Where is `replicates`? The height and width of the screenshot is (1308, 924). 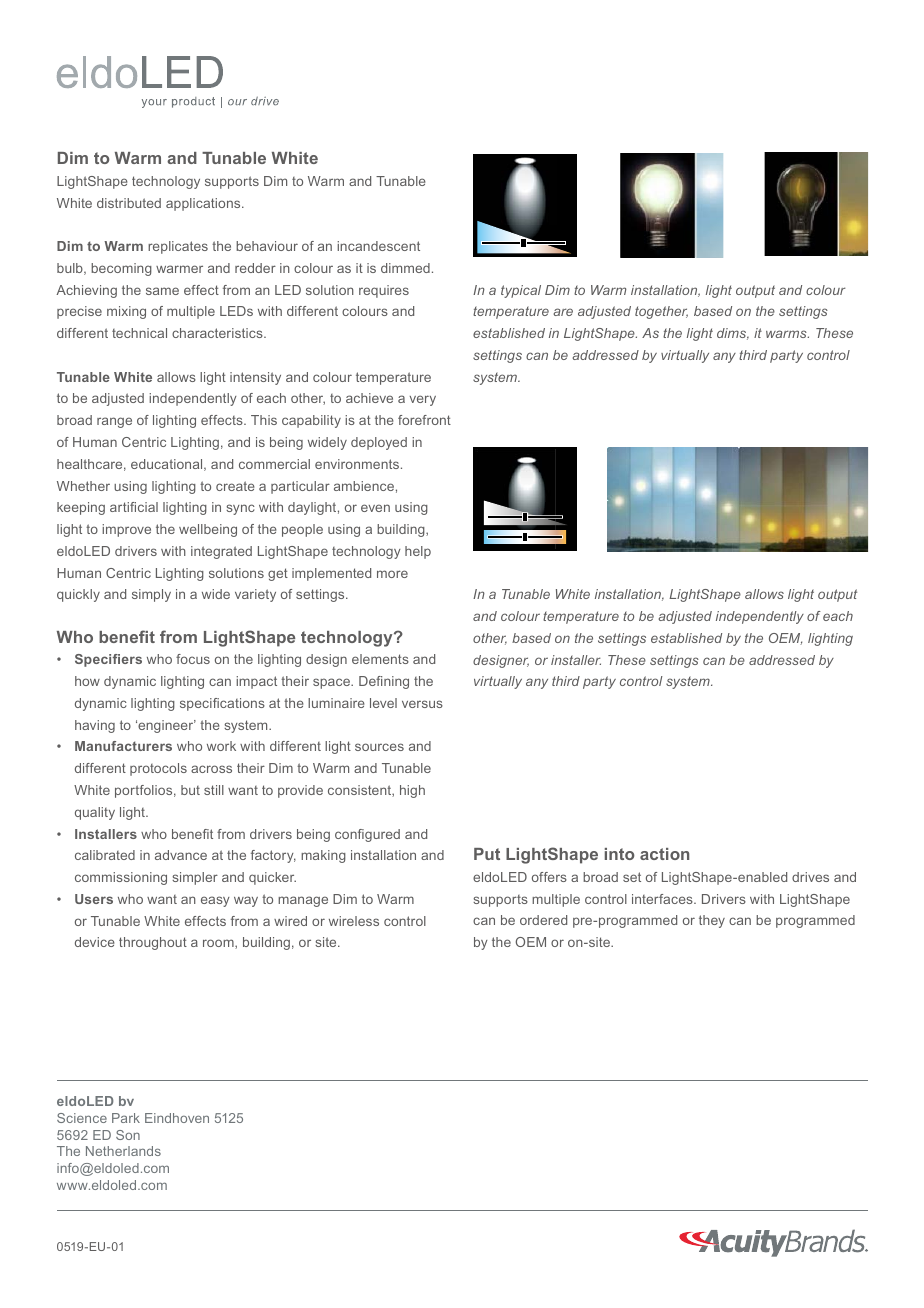
replicates is located at coordinates (178, 247).
